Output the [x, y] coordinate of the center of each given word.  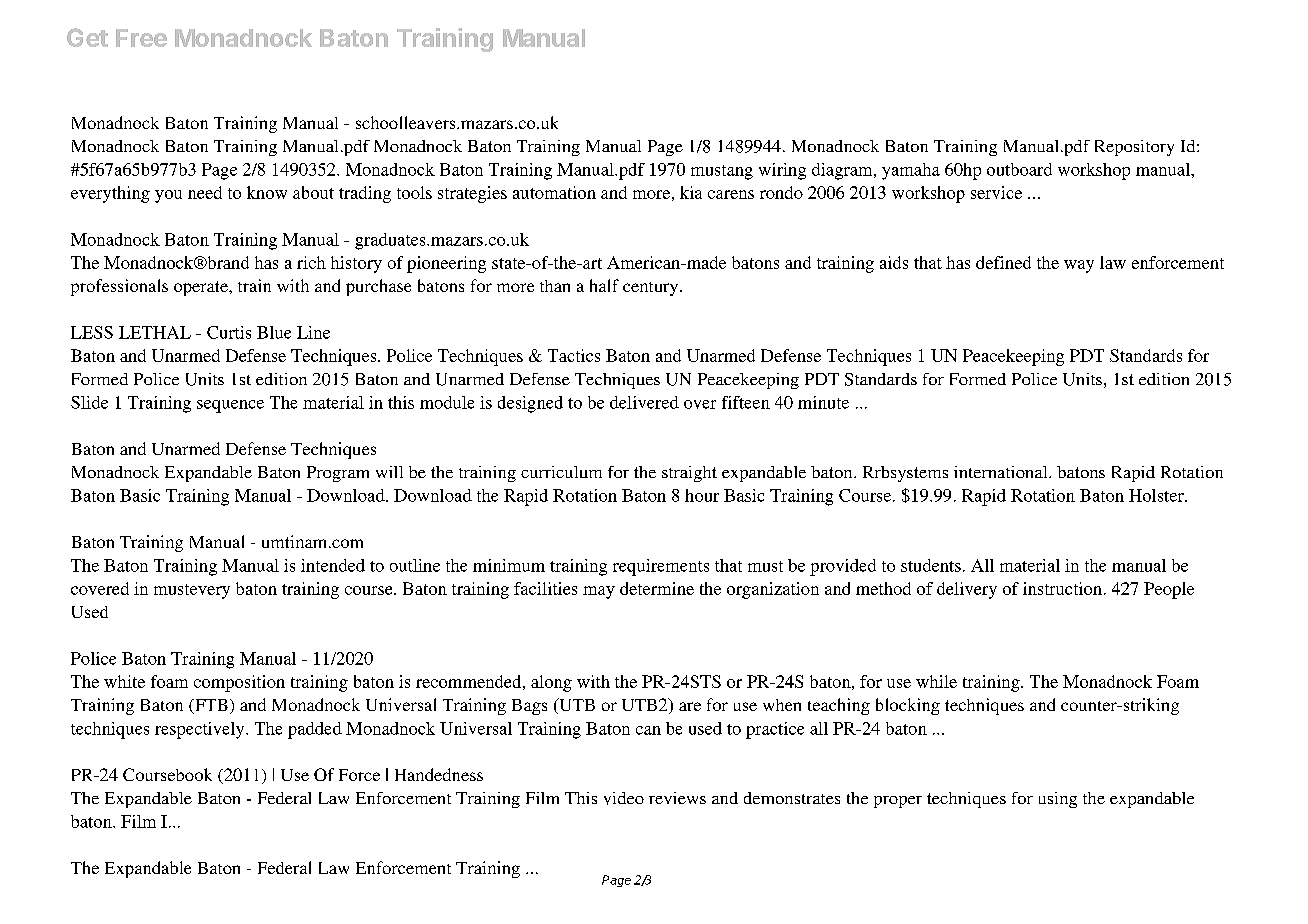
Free [141, 38]
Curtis [229, 332]
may [599, 592]
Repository [1134, 148]
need [205, 192]
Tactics [574, 355]
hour [702, 495]
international [1002, 472]
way [1079, 266]
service [996, 192]
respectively [201, 730]
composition [239, 683]
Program [338, 474]
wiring [782, 171]
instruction [1062, 588]
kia [691, 192]
